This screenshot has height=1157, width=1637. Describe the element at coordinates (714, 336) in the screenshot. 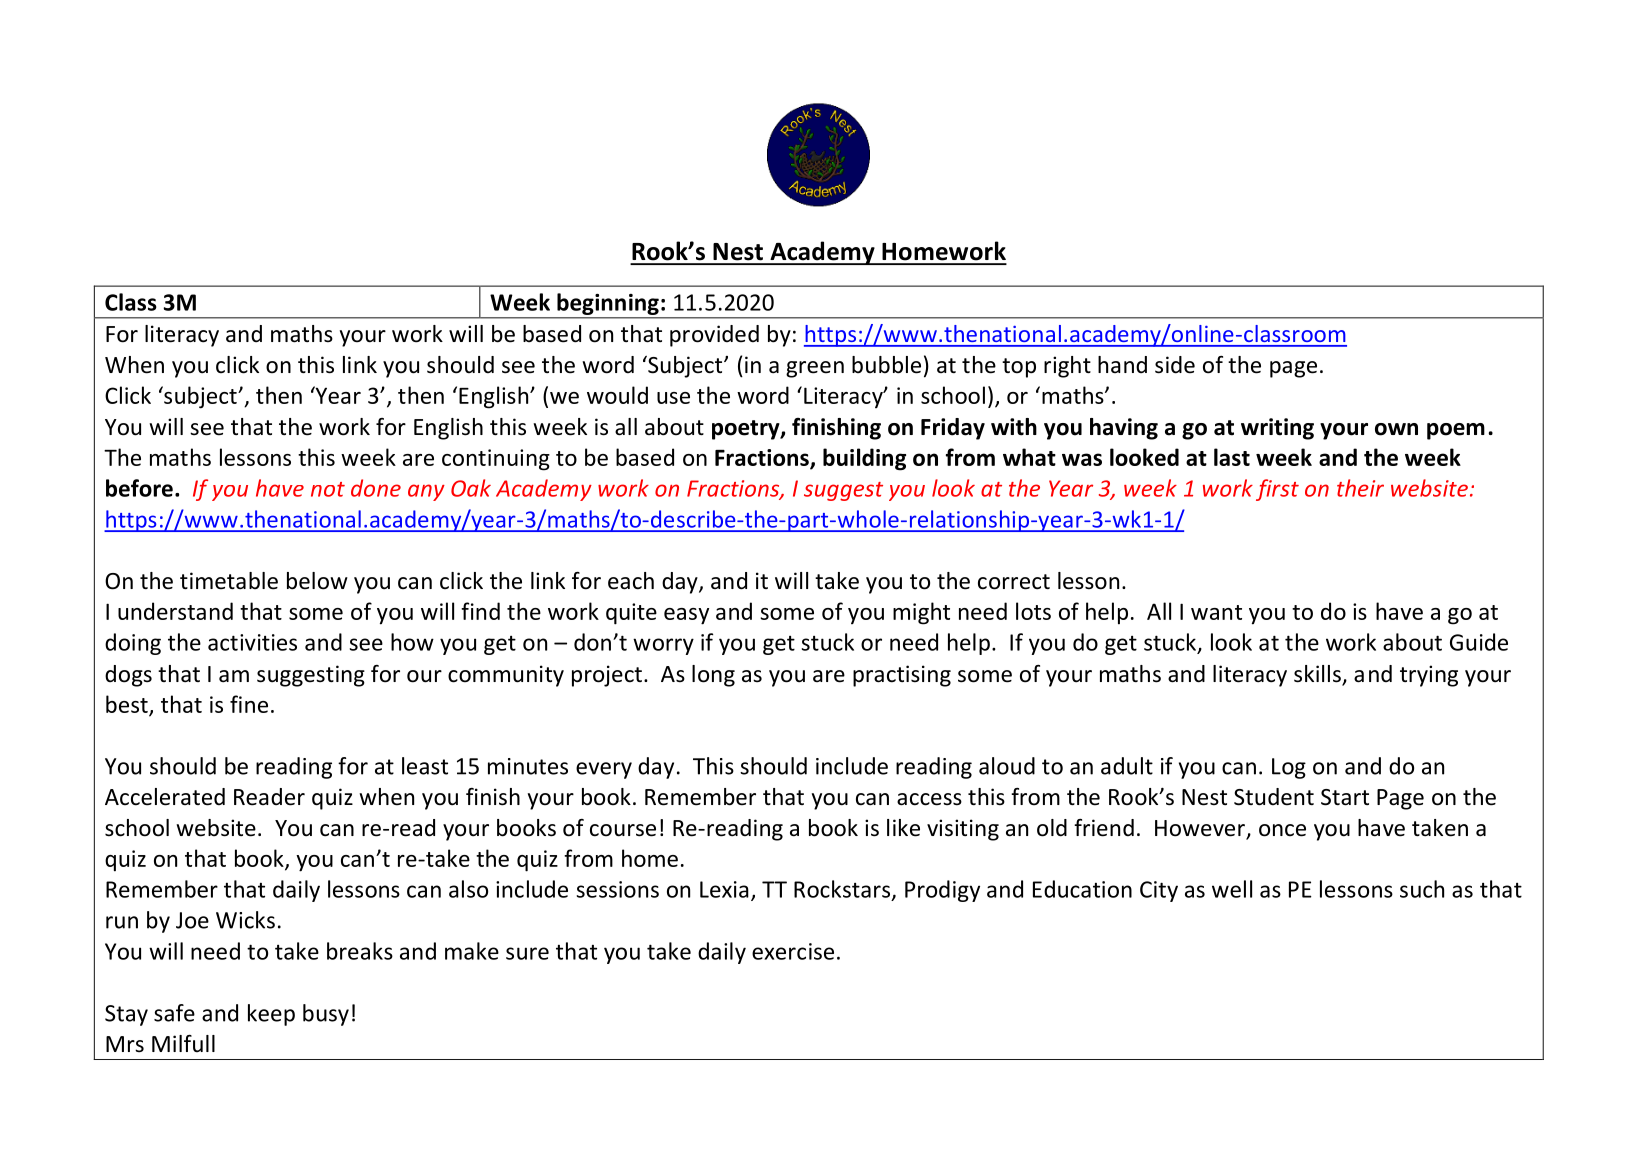

I see `provided` at that location.
